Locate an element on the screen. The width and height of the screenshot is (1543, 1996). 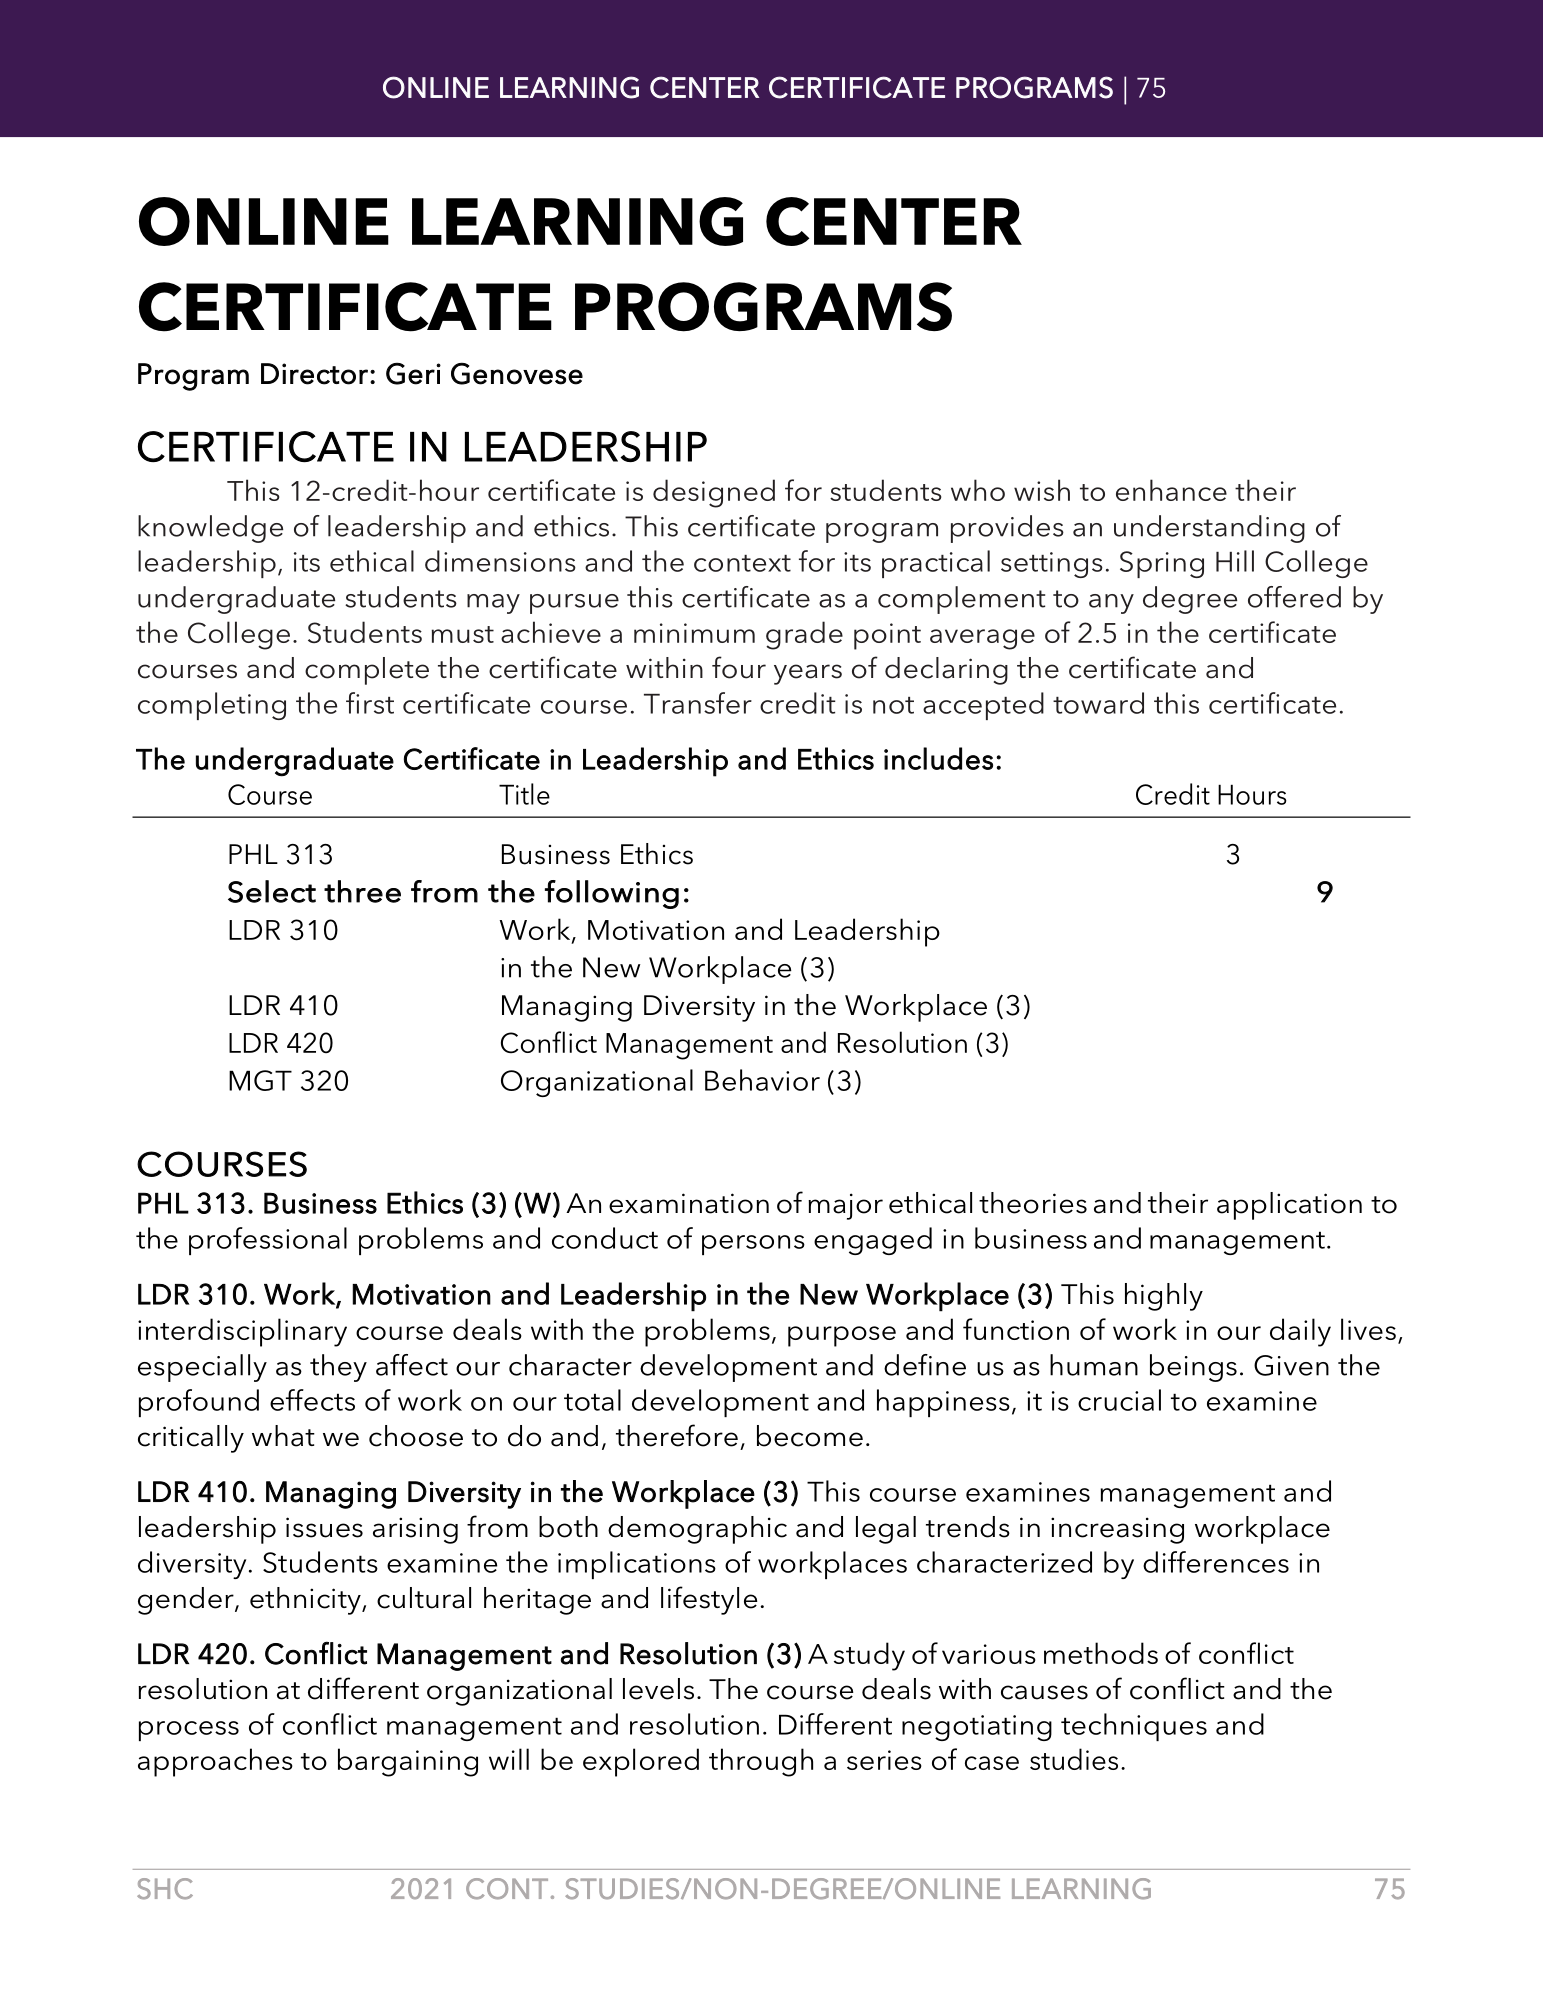
approaches is located at coordinates (215, 1762).
